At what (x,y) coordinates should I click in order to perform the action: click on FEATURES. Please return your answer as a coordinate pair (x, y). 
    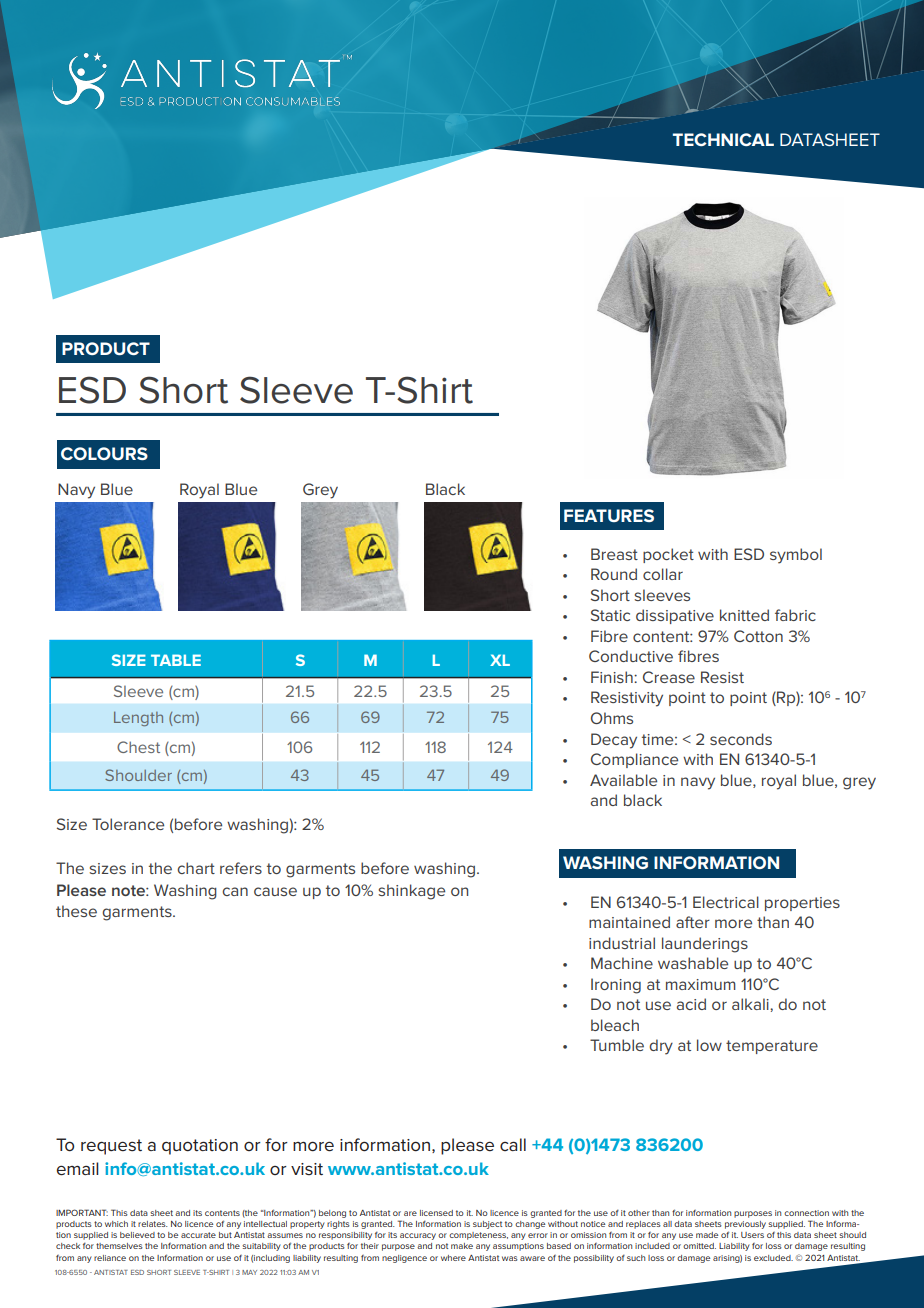
    Looking at the image, I should click on (609, 515).
